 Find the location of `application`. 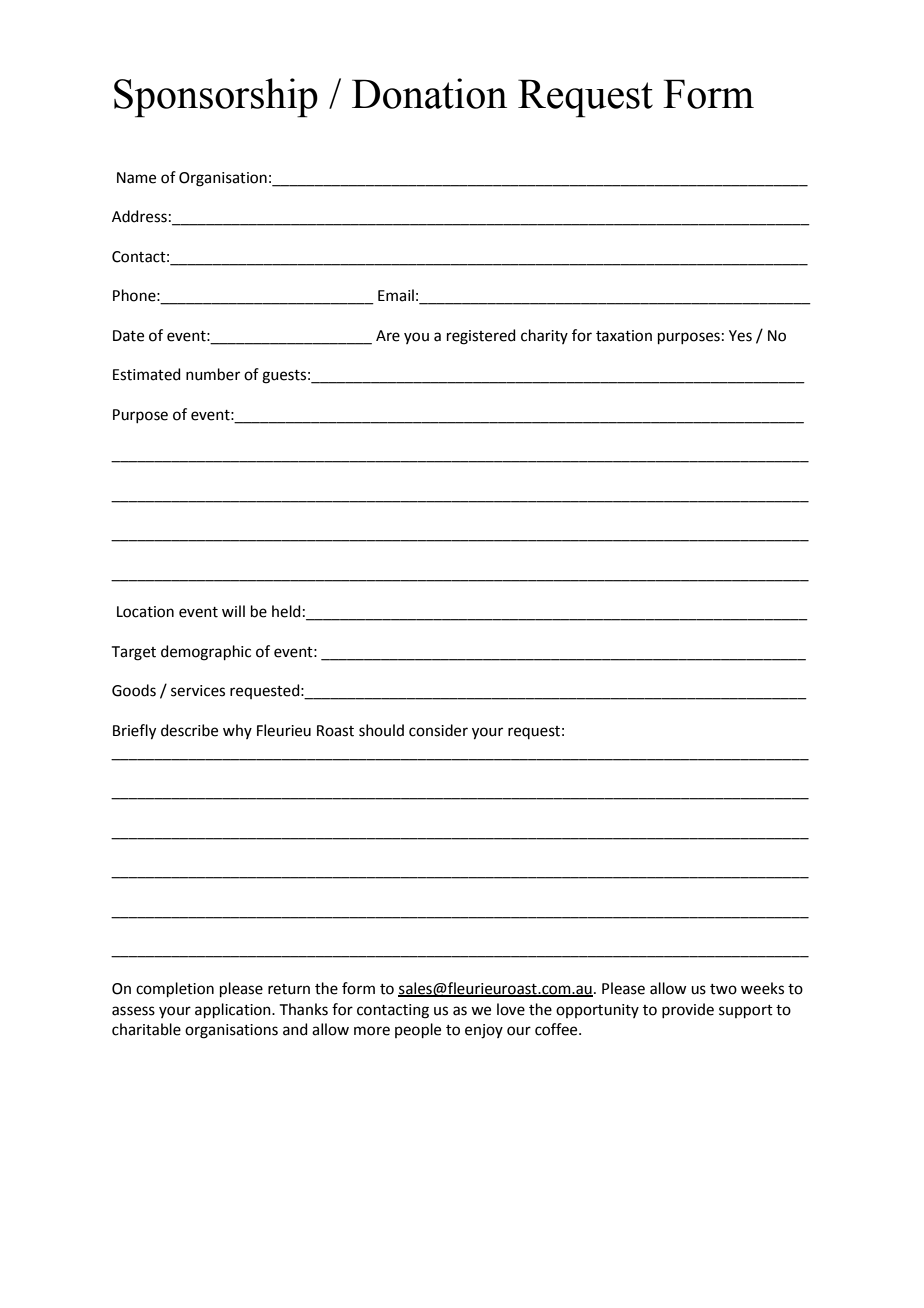

application is located at coordinates (234, 1010).
